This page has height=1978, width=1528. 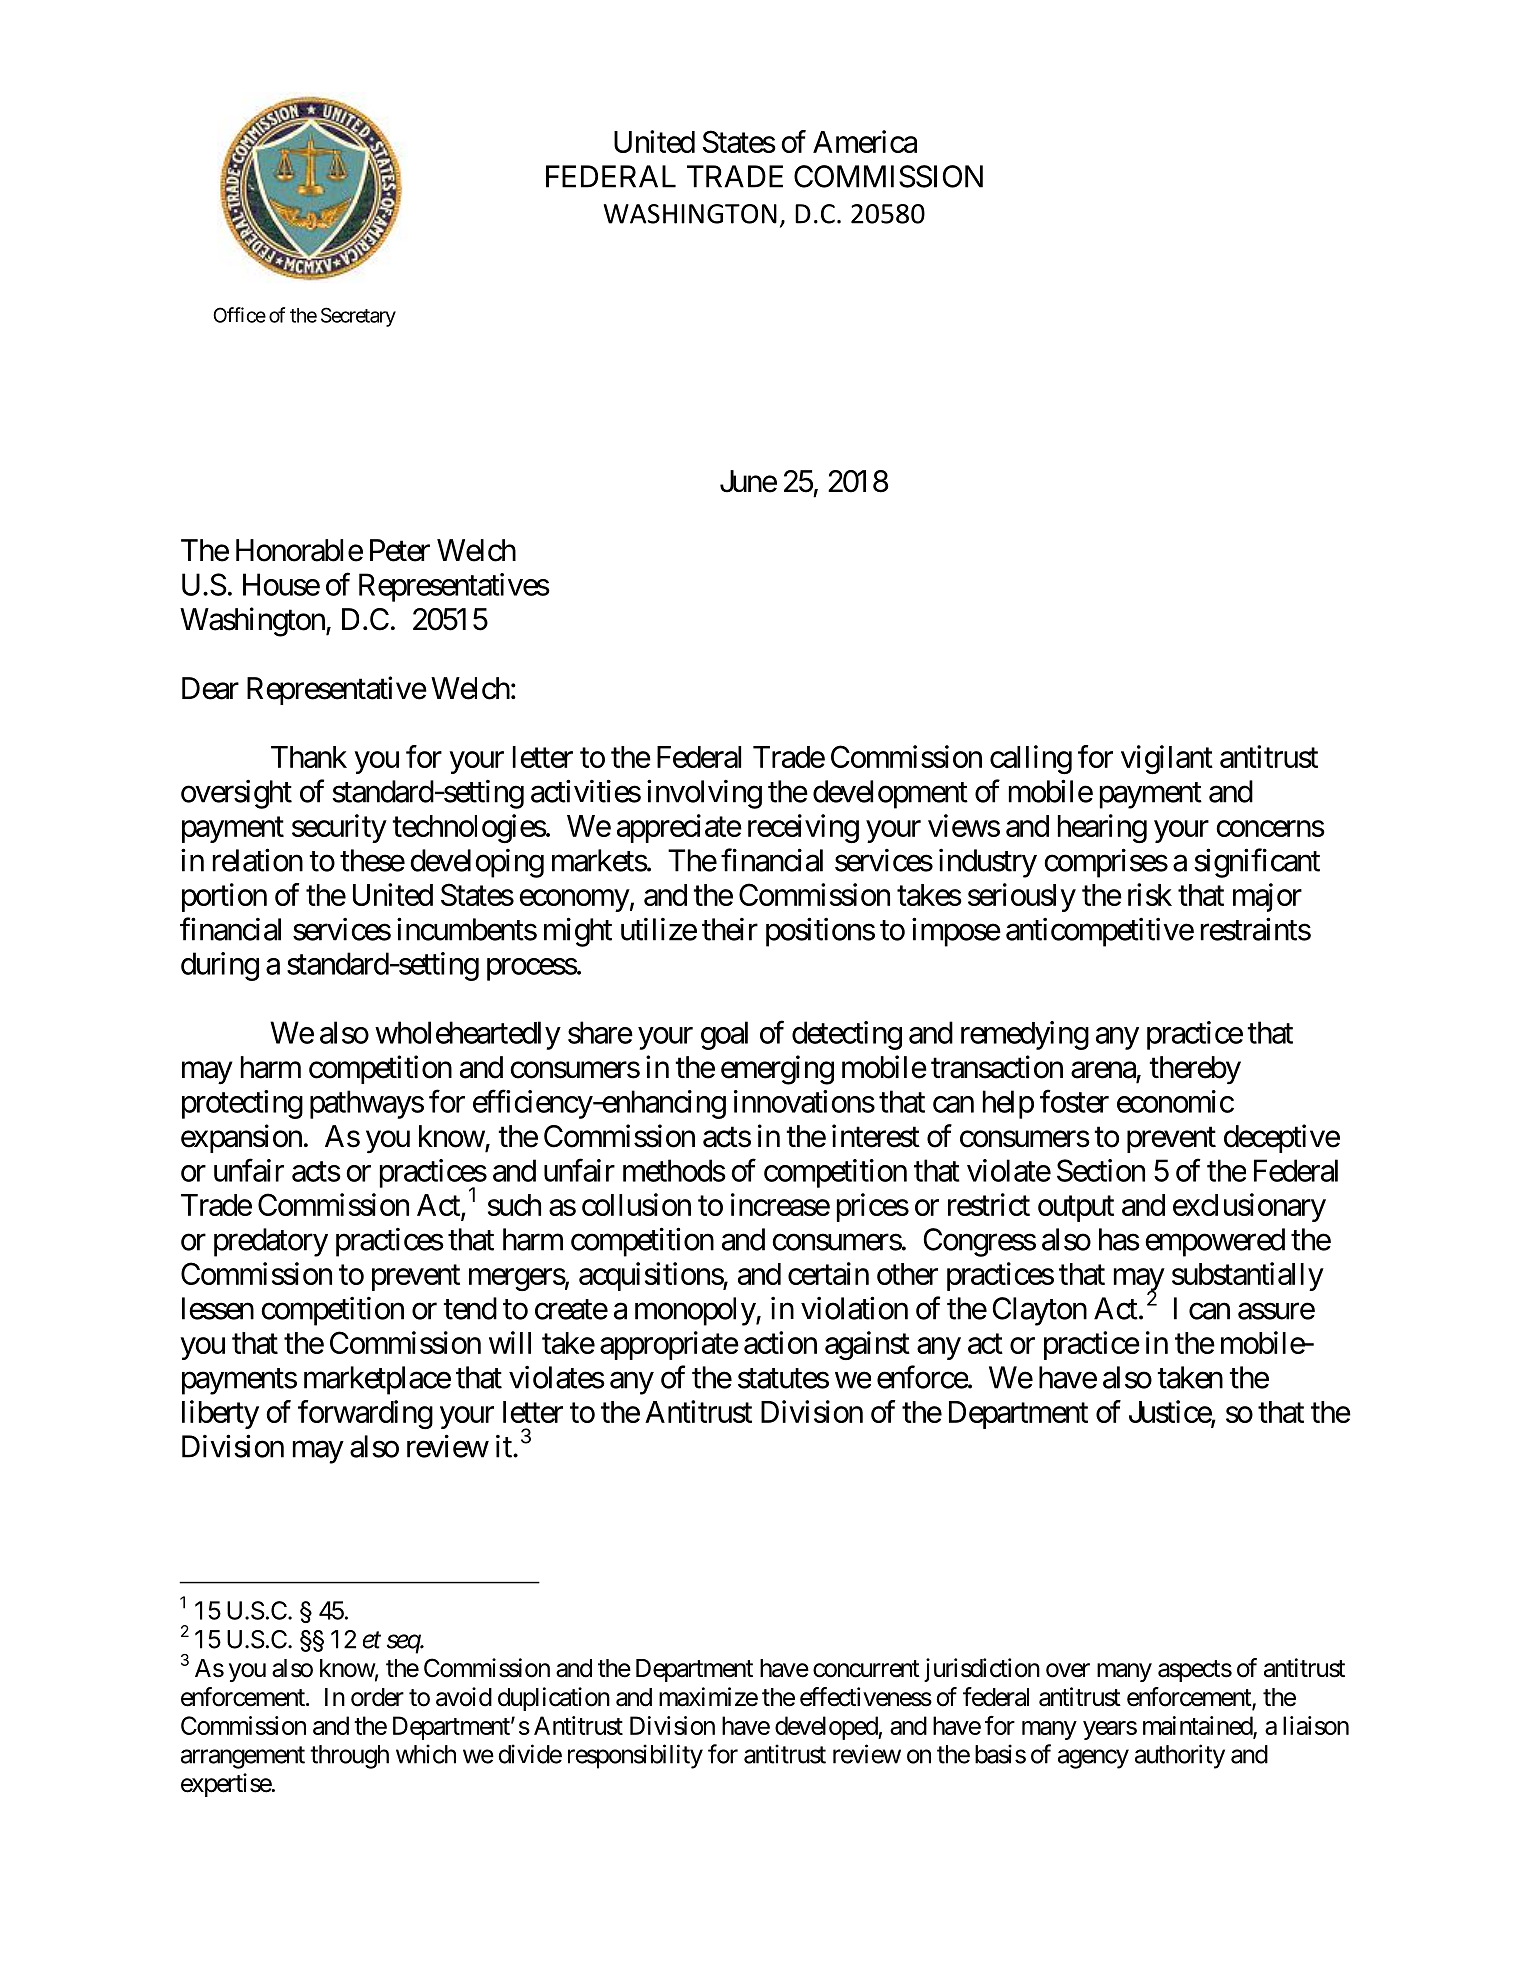 What do you see at coordinates (1150, 894) in the page?
I see `risk` at bounding box center [1150, 894].
